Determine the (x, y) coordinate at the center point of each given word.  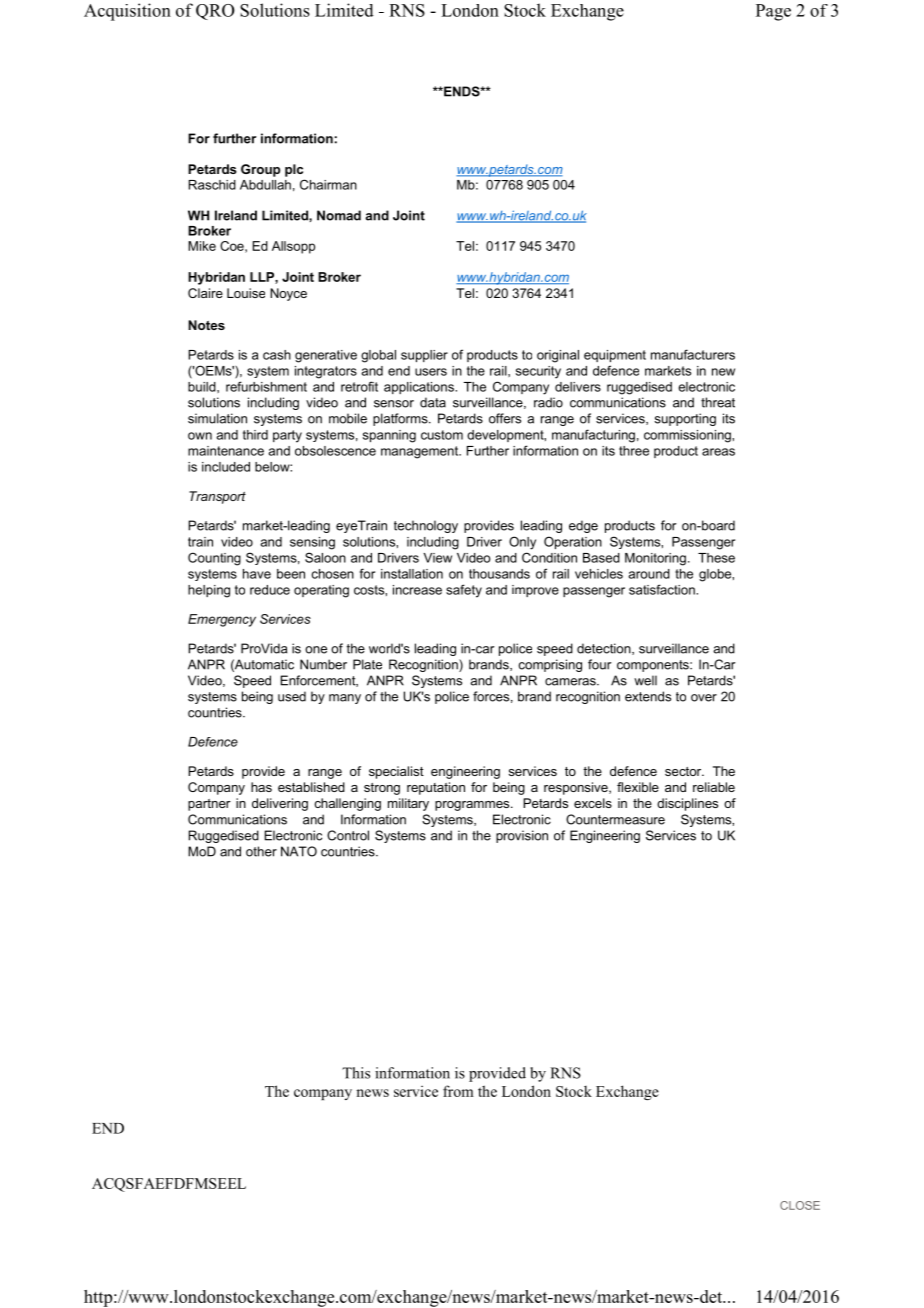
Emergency (222, 620)
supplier (424, 356)
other (261, 851)
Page (773, 12)
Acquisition (127, 12)
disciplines (687, 804)
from (458, 1091)
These (716, 558)
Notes (206, 325)
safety (464, 591)
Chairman (328, 184)
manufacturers (693, 354)
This (356, 1073)
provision (522, 836)
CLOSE (800, 1205)
